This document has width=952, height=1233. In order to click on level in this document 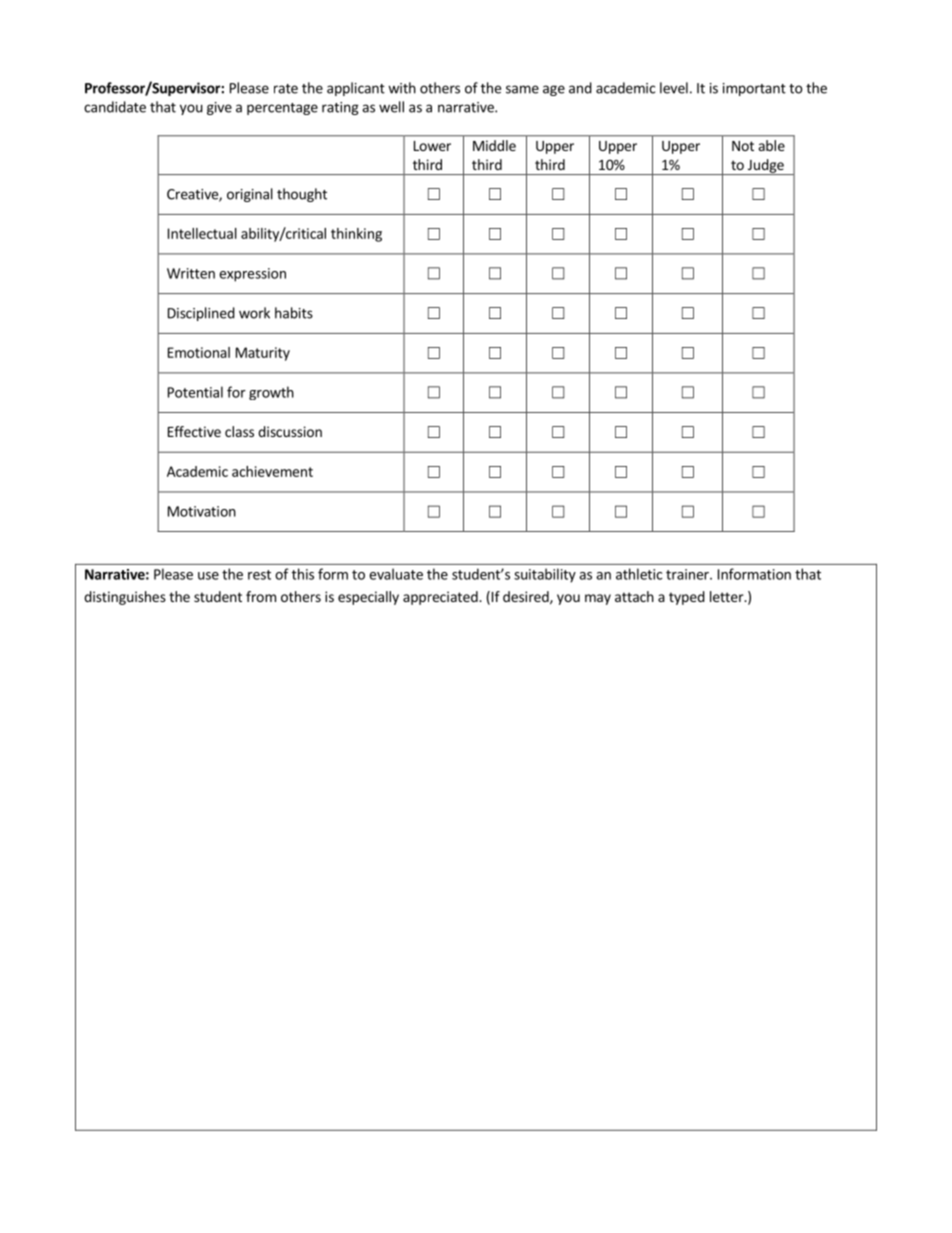, I will do `click(674, 88)`.
